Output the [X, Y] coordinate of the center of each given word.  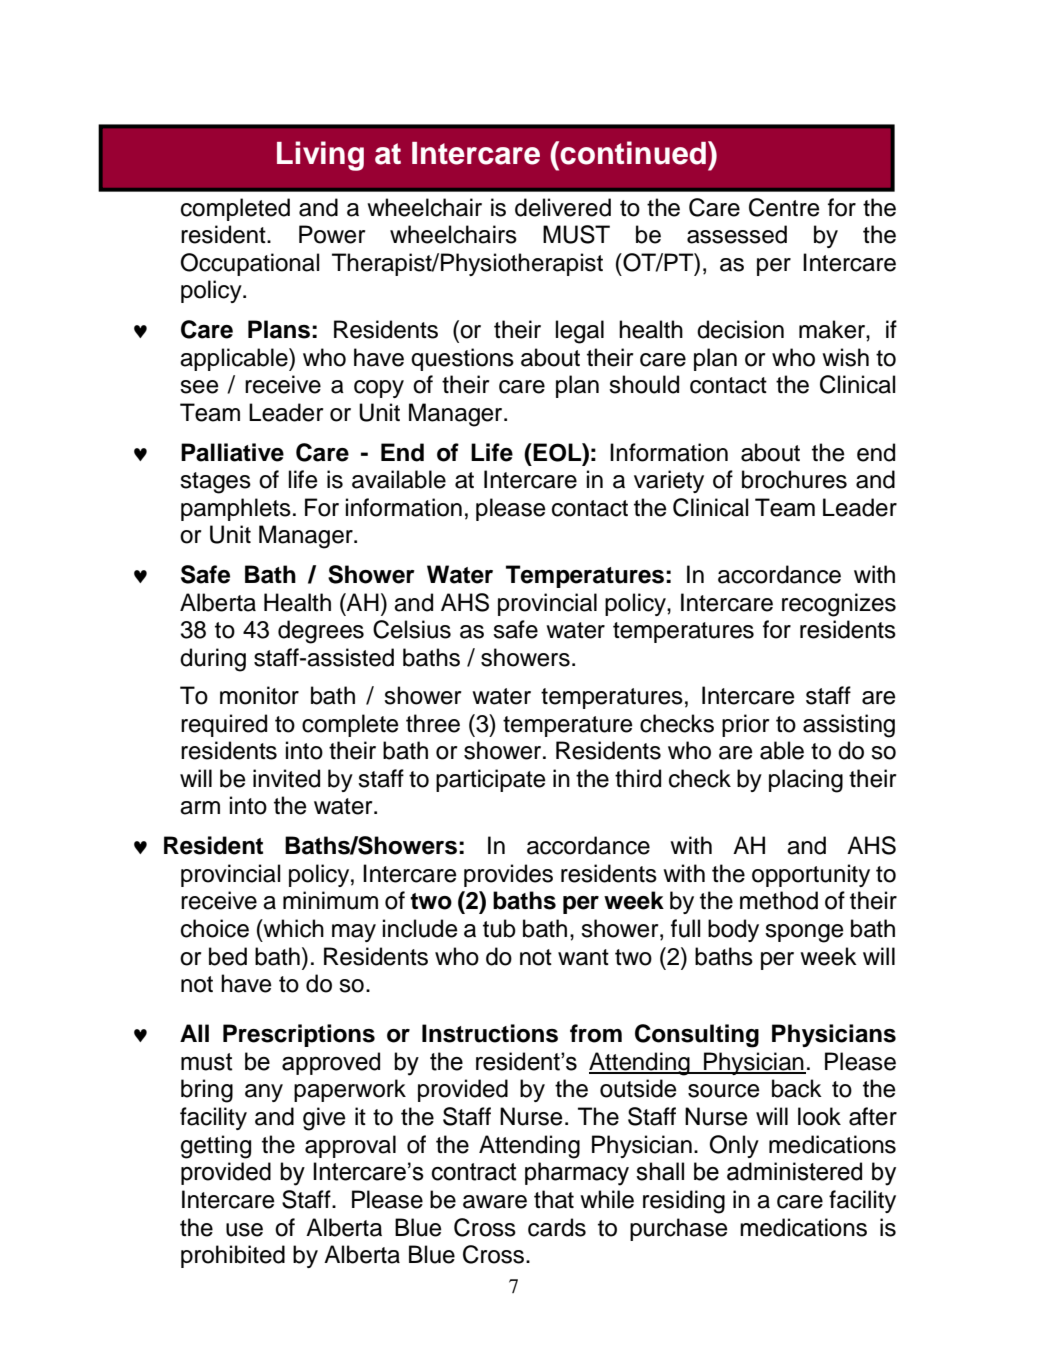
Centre [784, 207]
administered [794, 1171]
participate [491, 780]
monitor [259, 695]
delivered [563, 207]
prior [746, 725]
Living [320, 156]
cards [557, 1227]
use [244, 1230]
